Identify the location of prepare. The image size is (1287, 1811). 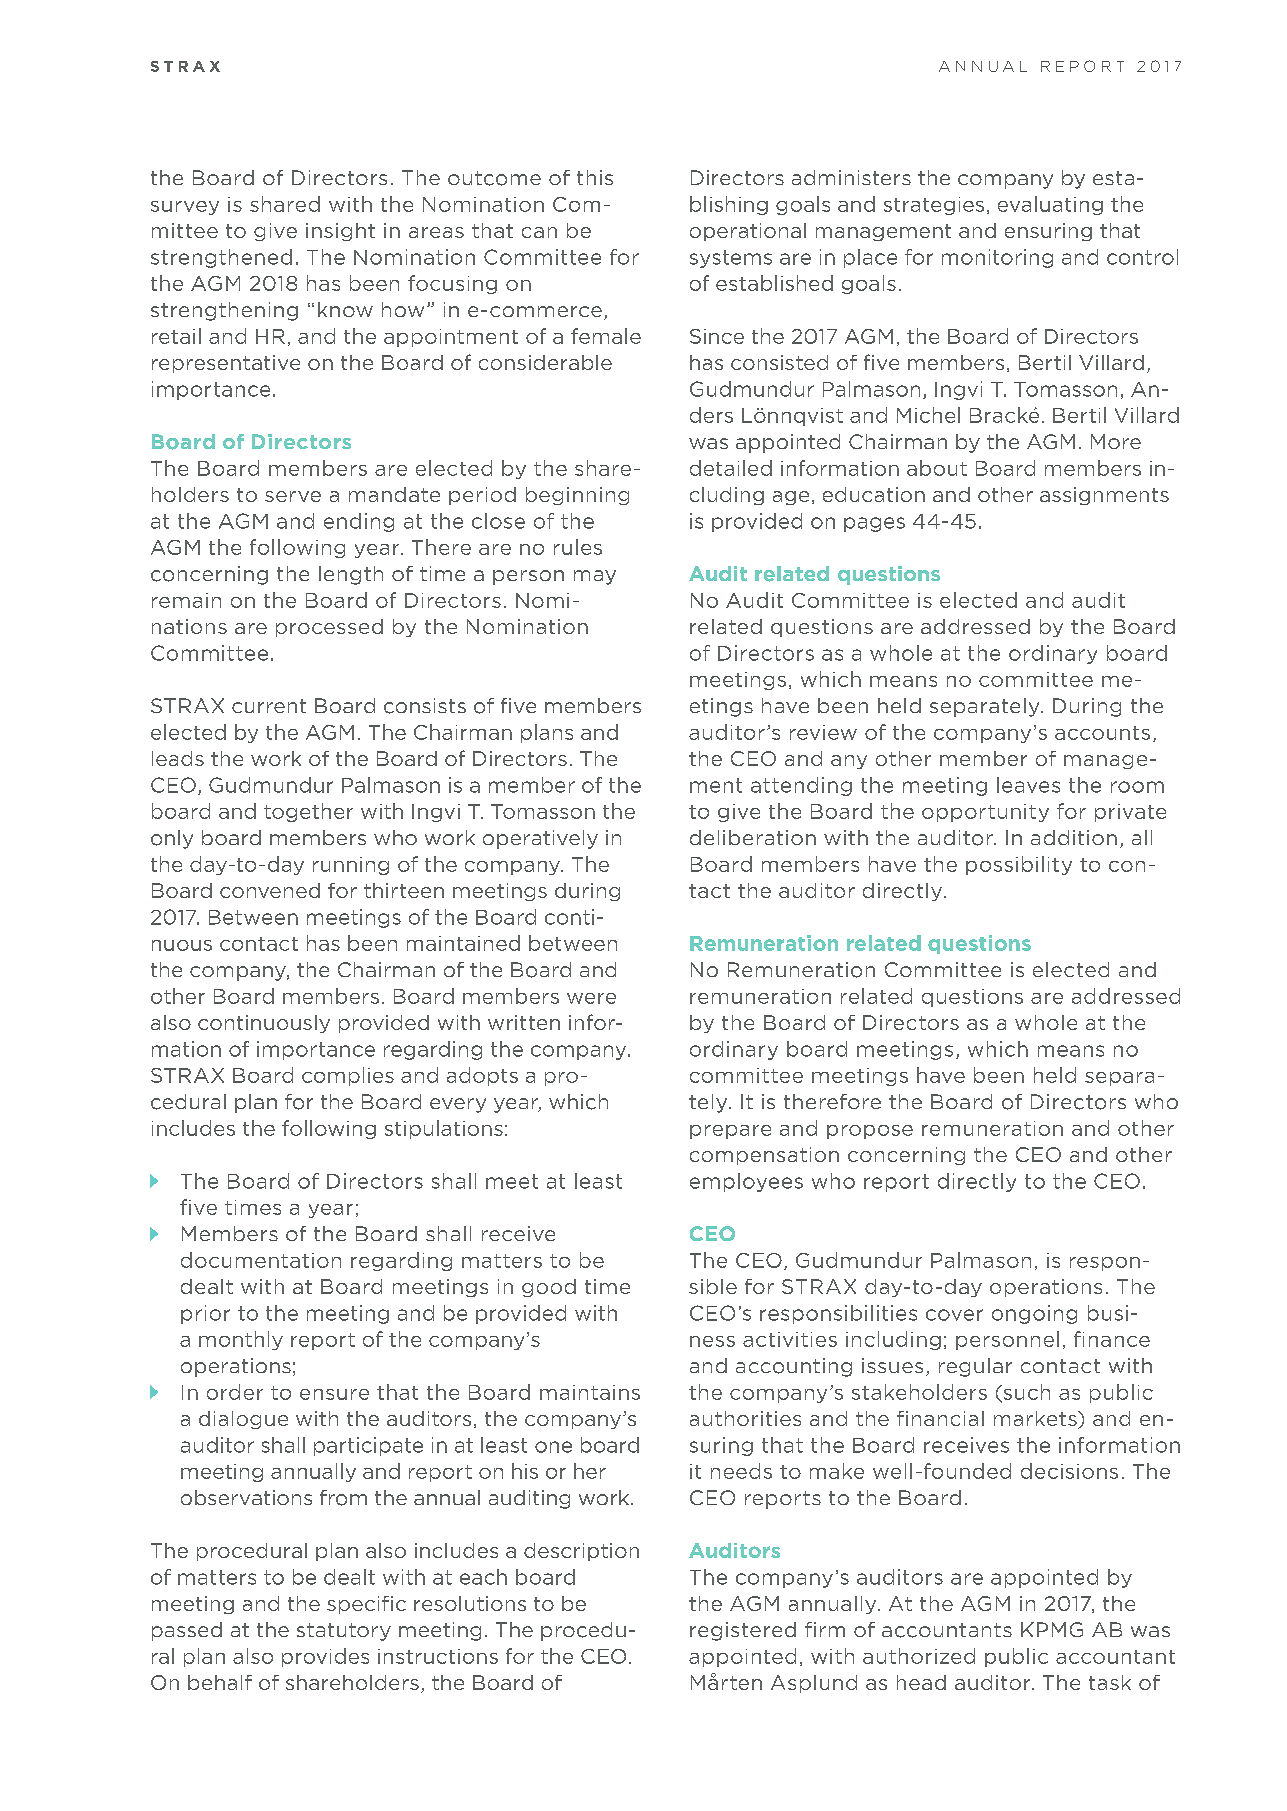
(730, 1132).
